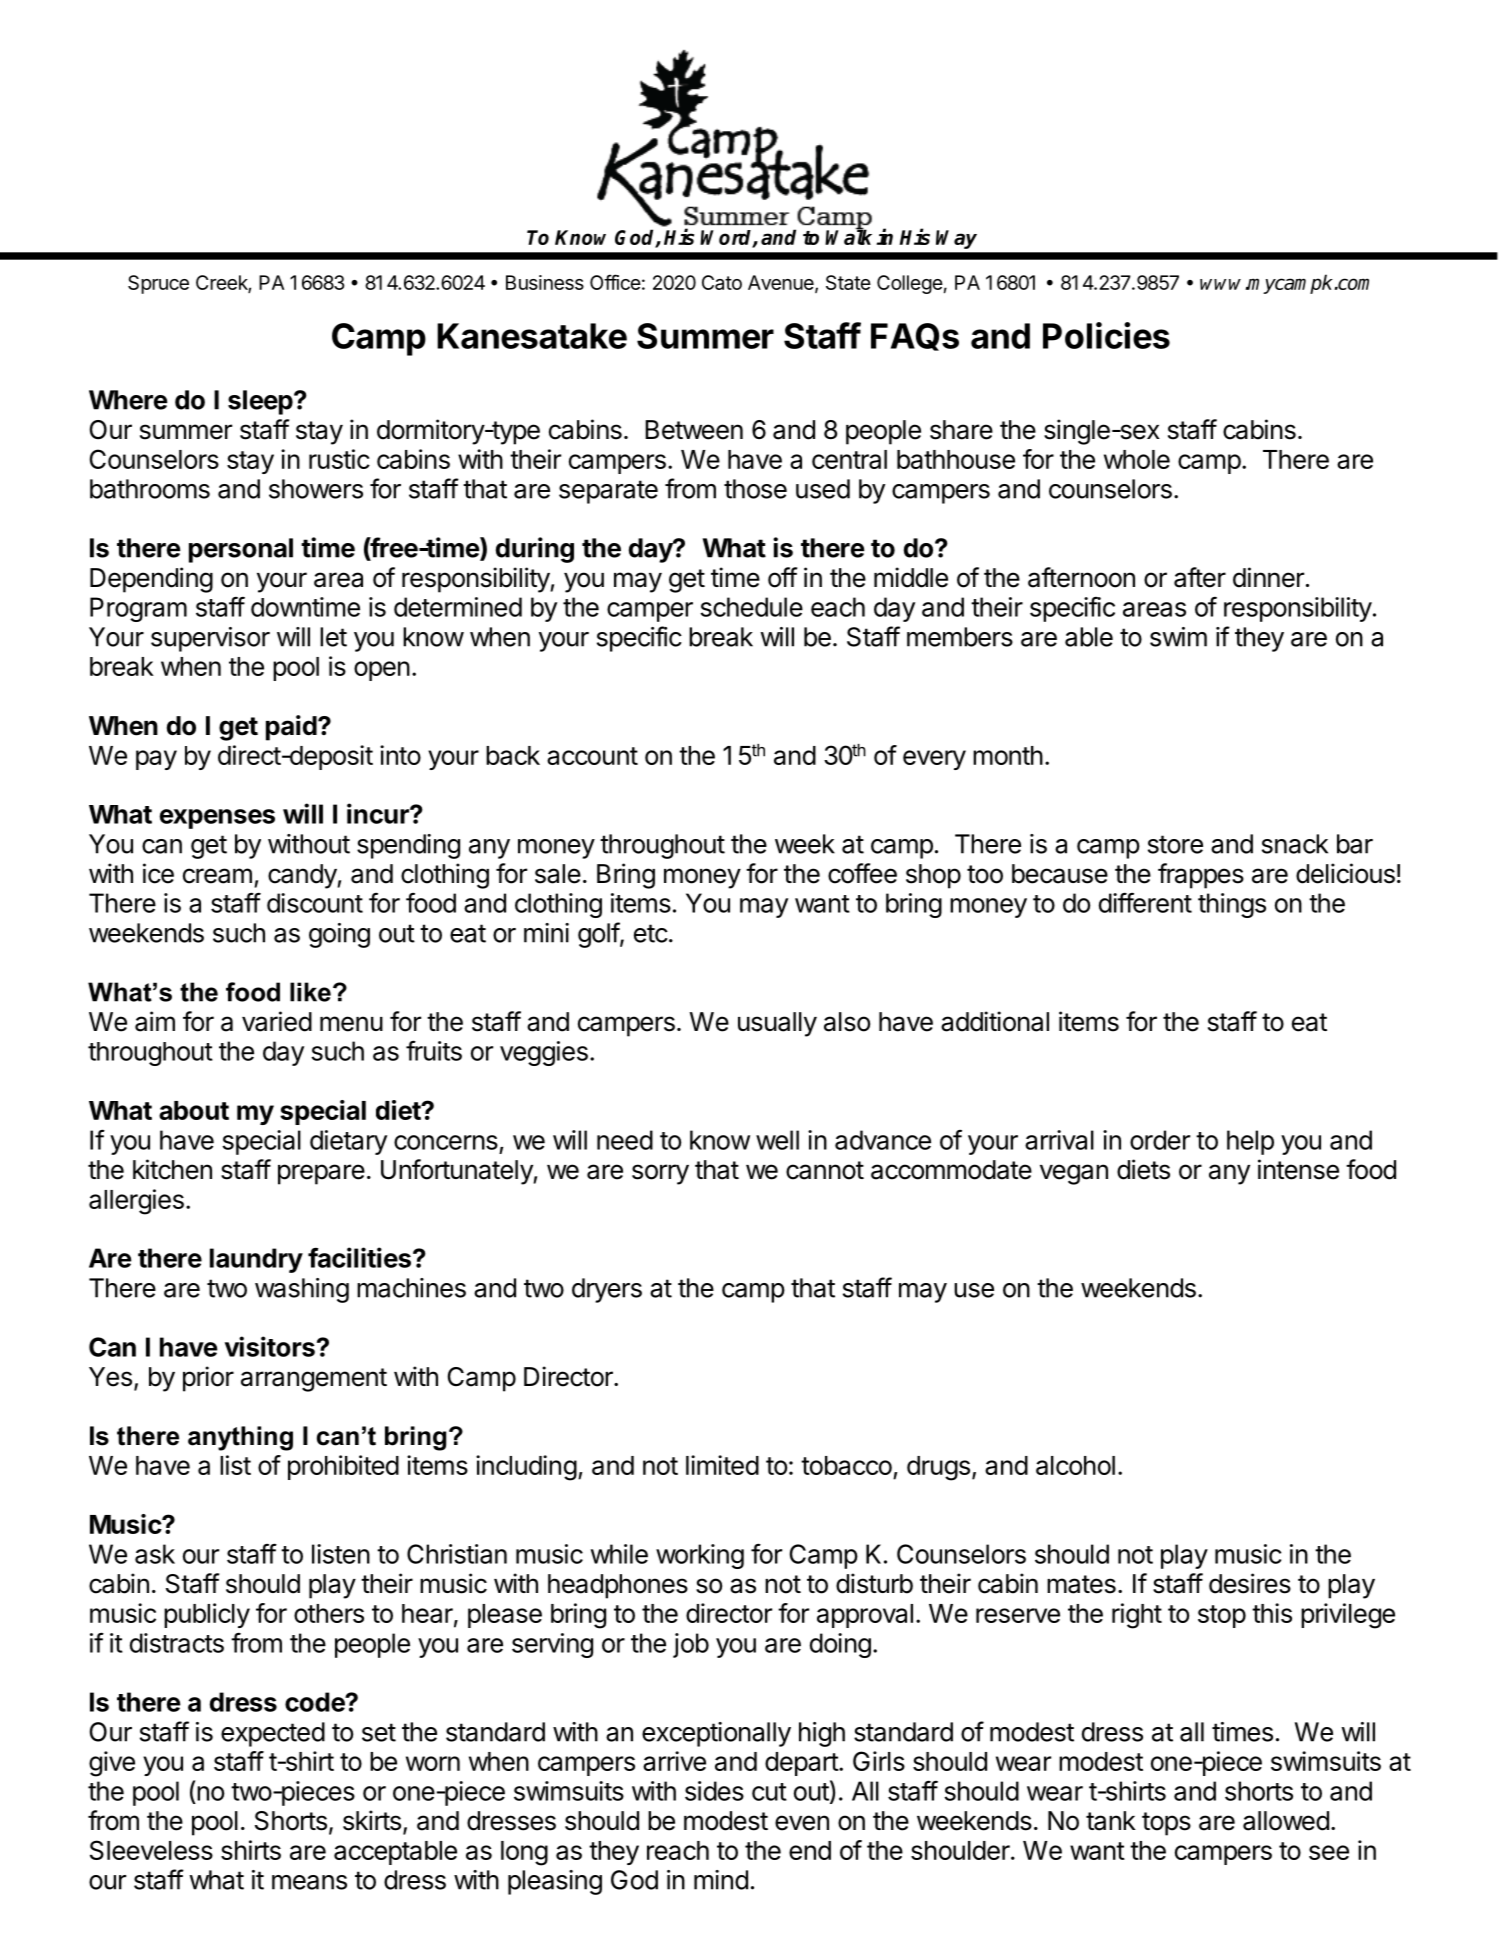 The width and height of the screenshot is (1501, 1943). What do you see at coordinates (1160, 1140) in the screenshot?
I see `order` at bounding box center [1160, 1140].
